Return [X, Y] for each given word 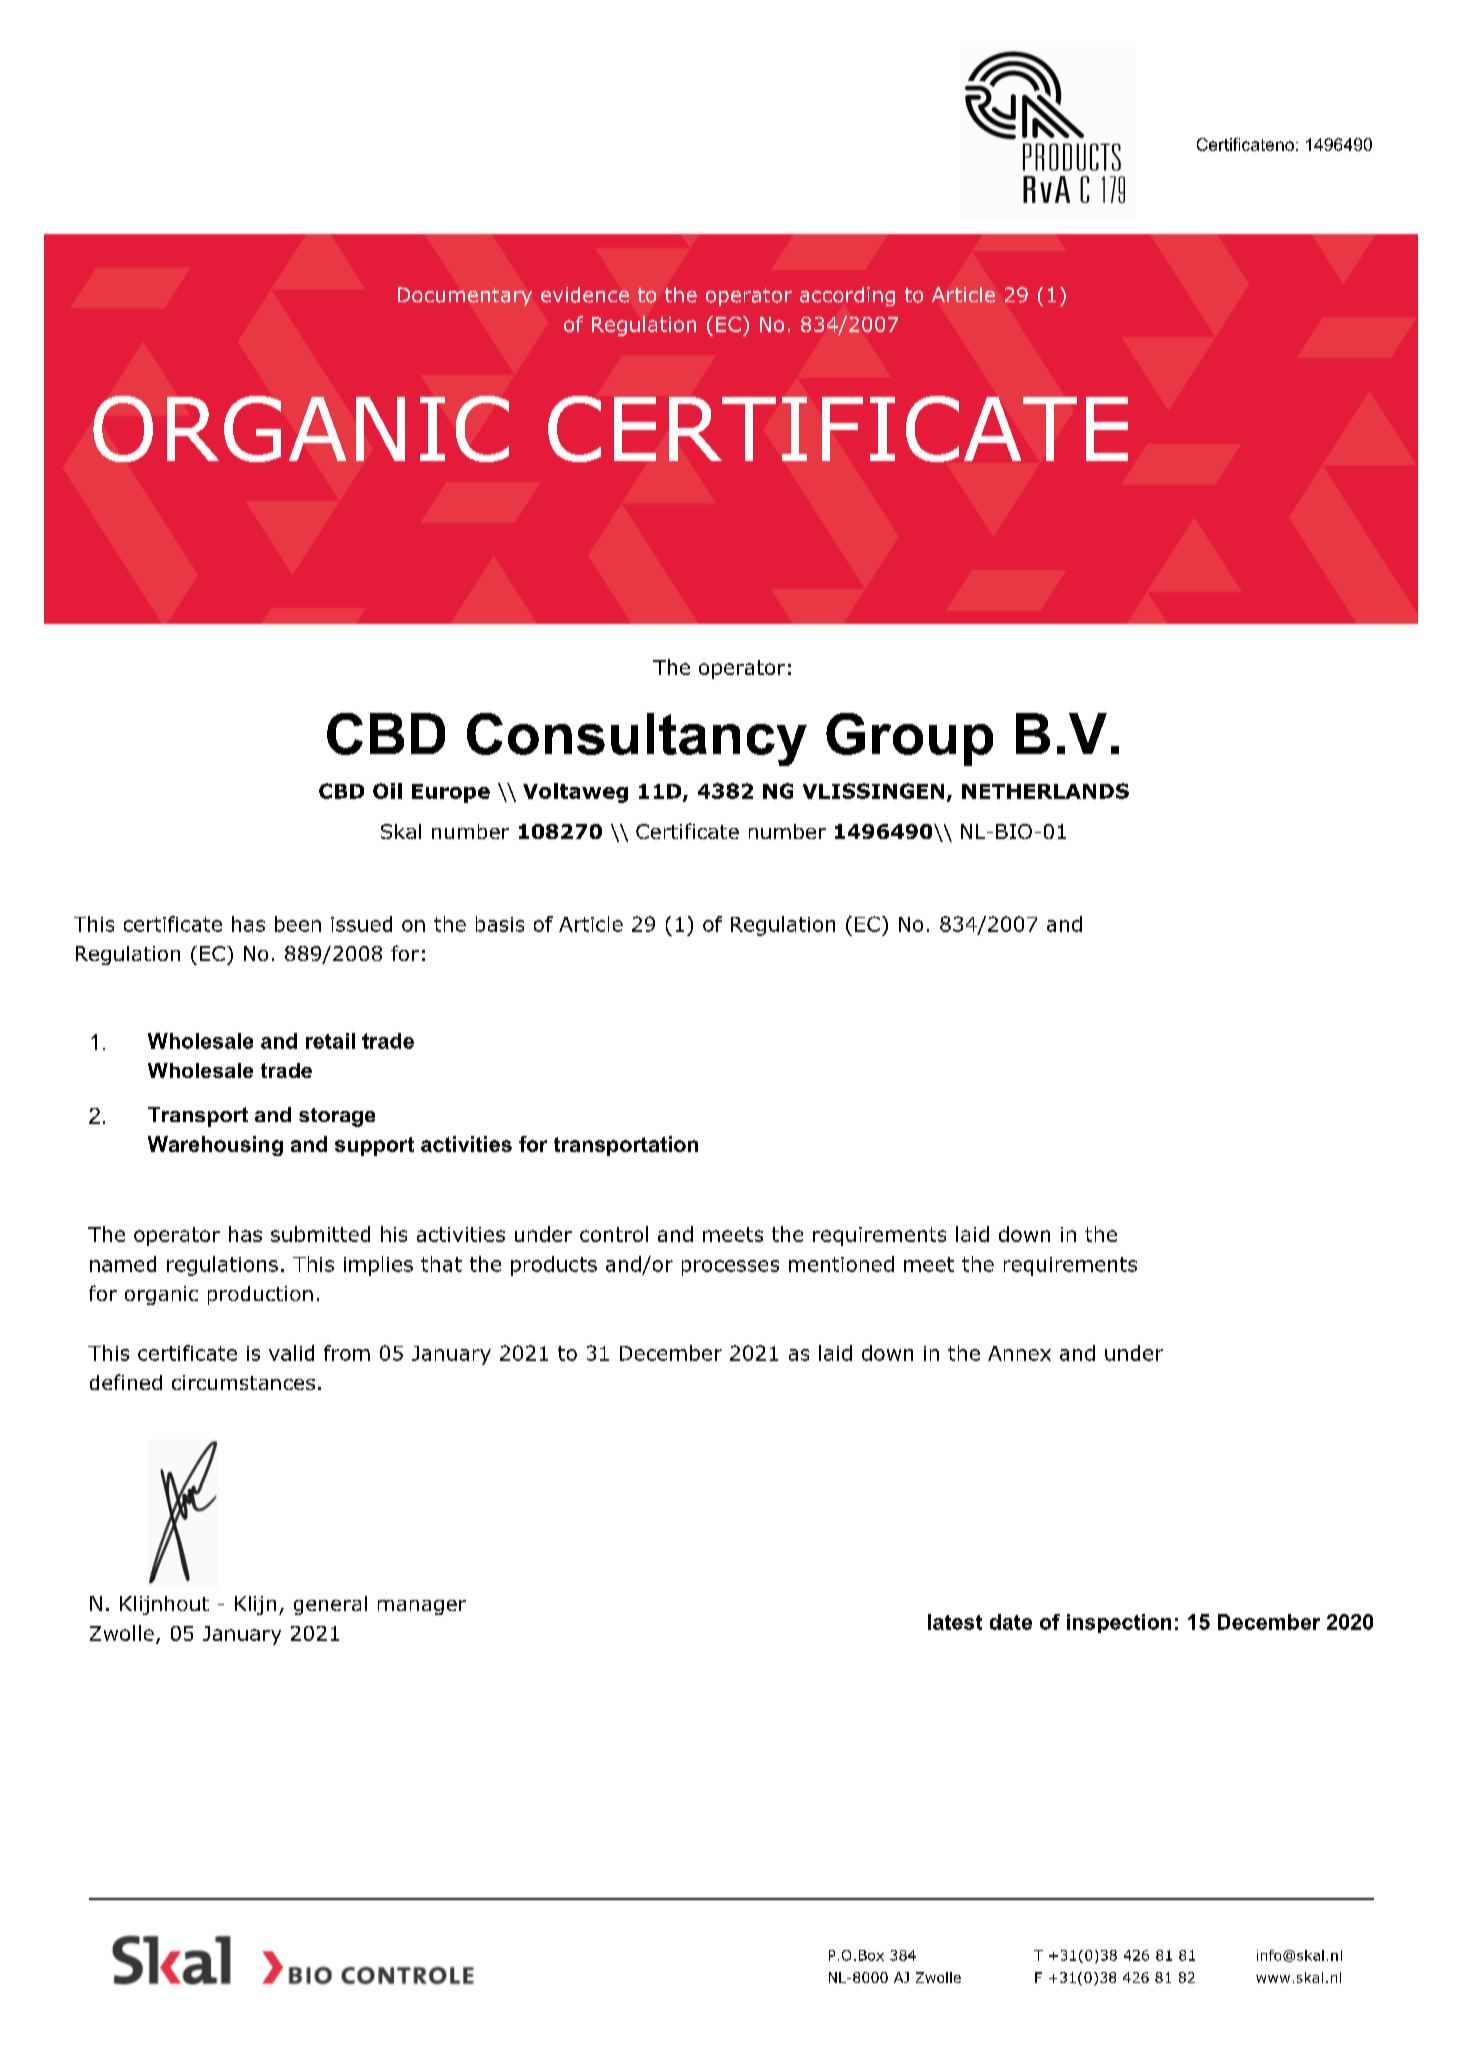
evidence [585, 295]
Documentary [465, 296]
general [330, 1605]
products [554, 1266]
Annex [1019, 1353]
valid [291, 1353]
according [847, 296]
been [298, 924]
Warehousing [215, 1146]
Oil [387, 791]
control [614, 1234]
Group [909, 739]
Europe [451, 793]
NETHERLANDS [1045, 791]
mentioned [841, 1264]
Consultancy [637, 739]
